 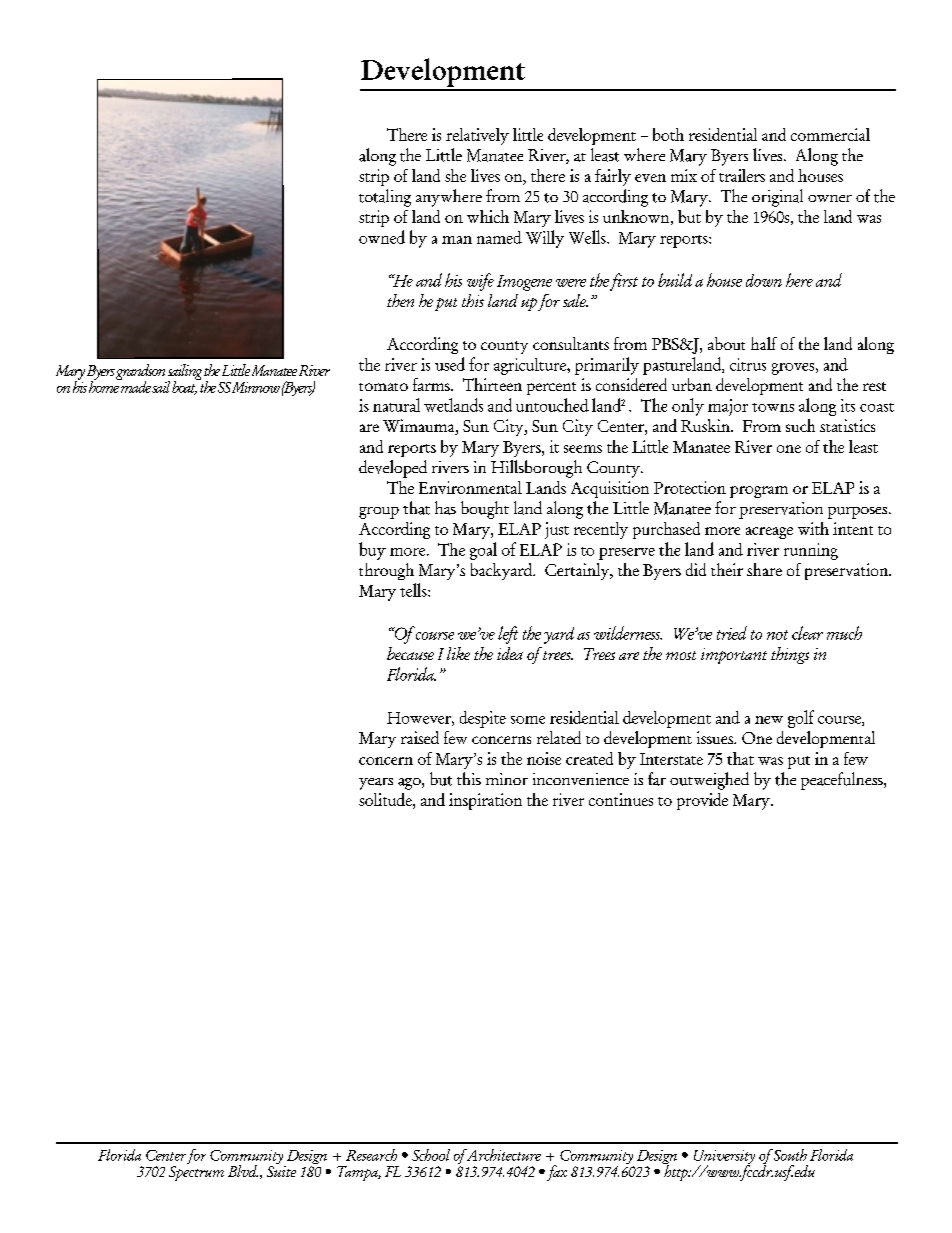 I want to click on things, so click(x=790, y=655).
